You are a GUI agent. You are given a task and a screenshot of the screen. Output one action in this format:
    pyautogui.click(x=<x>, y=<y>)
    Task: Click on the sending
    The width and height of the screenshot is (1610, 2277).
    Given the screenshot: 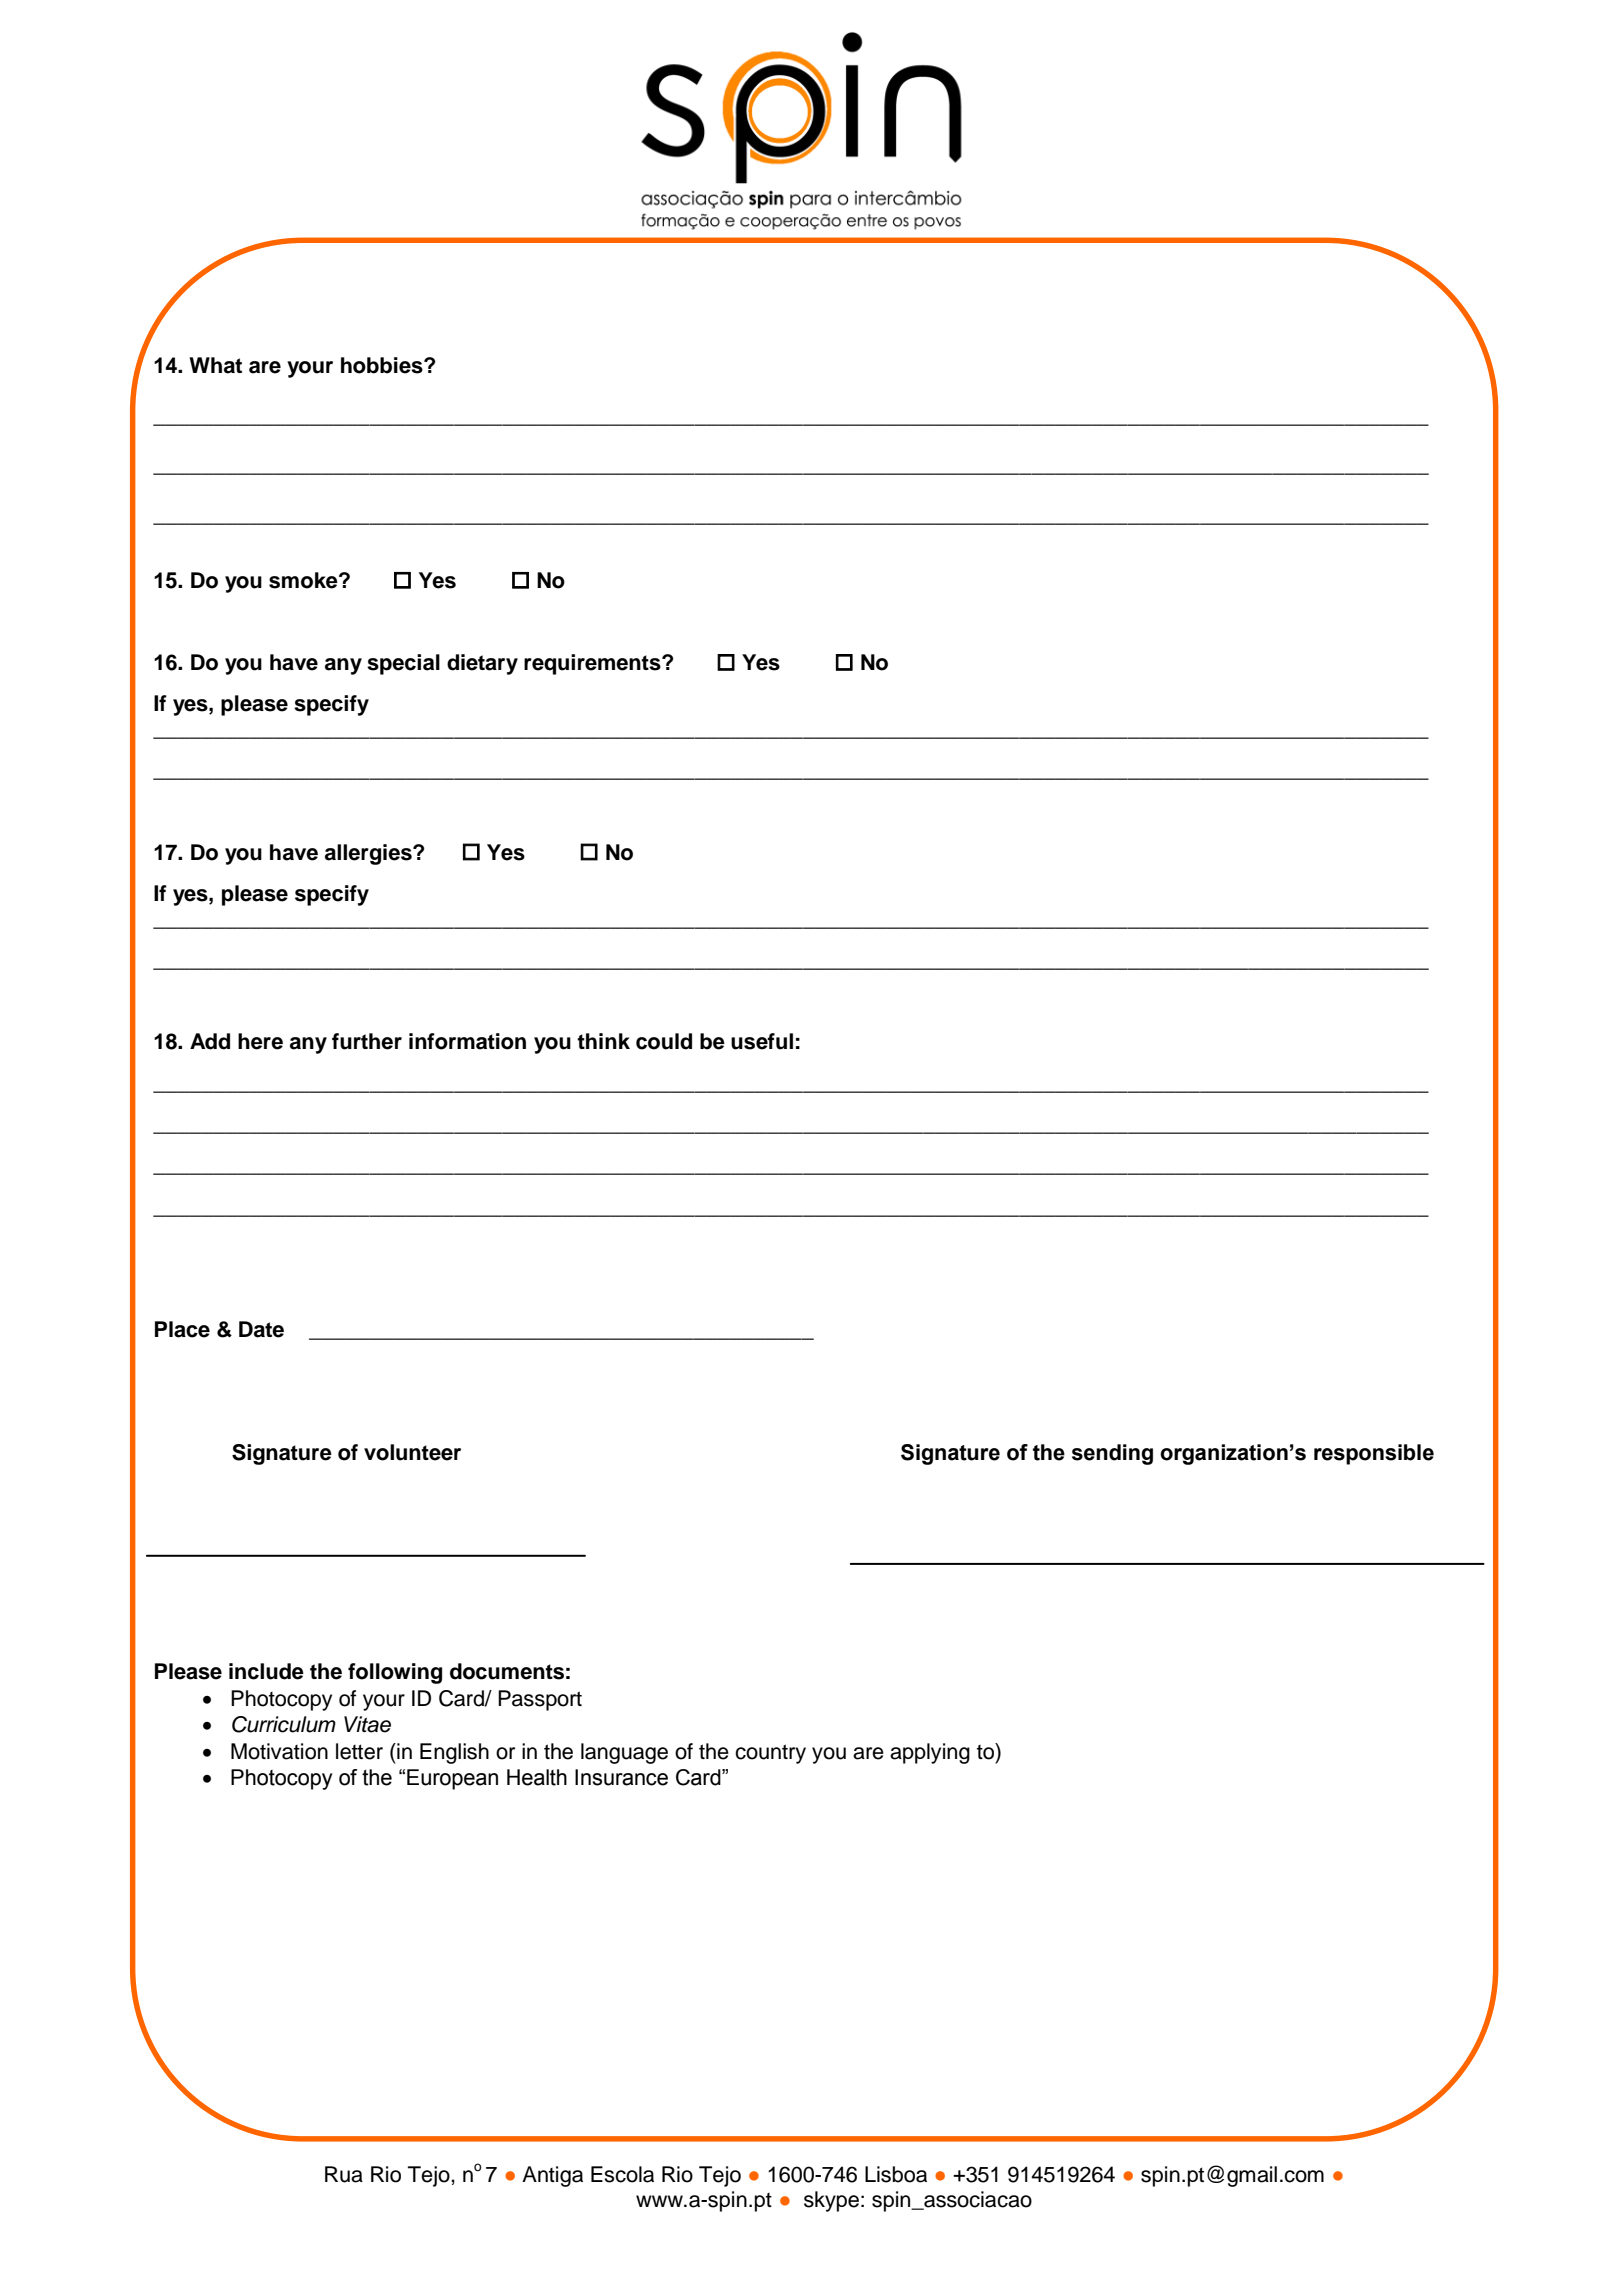 What is the action you would take?
    pyautogui.click(x=1112, y=1454)
